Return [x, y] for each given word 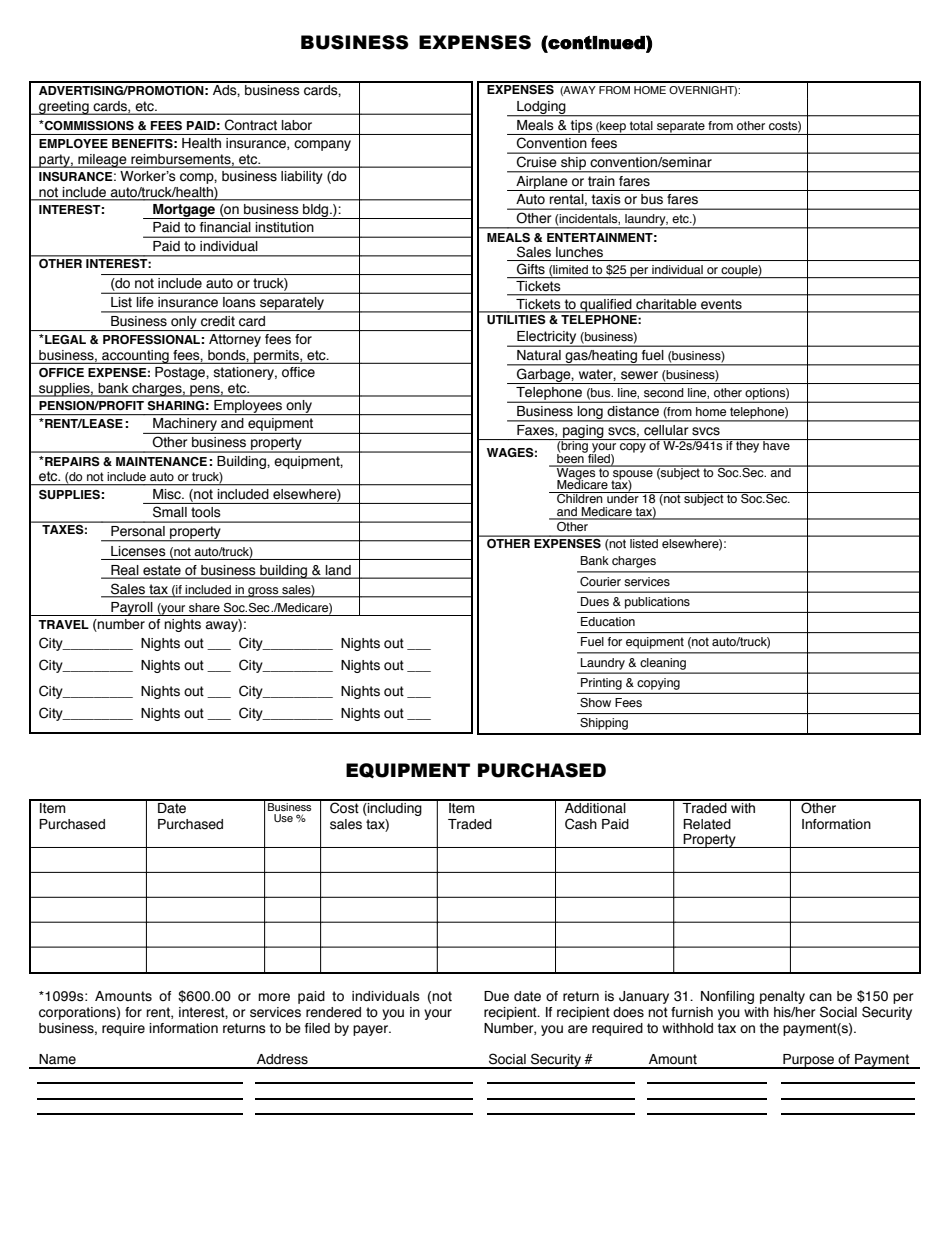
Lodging [541, 108]
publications [657, 603]
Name [57, 1059]
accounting [135, 357]
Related [707, 824]
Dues [595, 601]
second [664, 392]
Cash [581, 824]
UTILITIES [516, 318]
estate [162, 571]
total [641, 125]
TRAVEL [63, 624]
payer [371, 1030]
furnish [692, 1012]
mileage [102, 161]
